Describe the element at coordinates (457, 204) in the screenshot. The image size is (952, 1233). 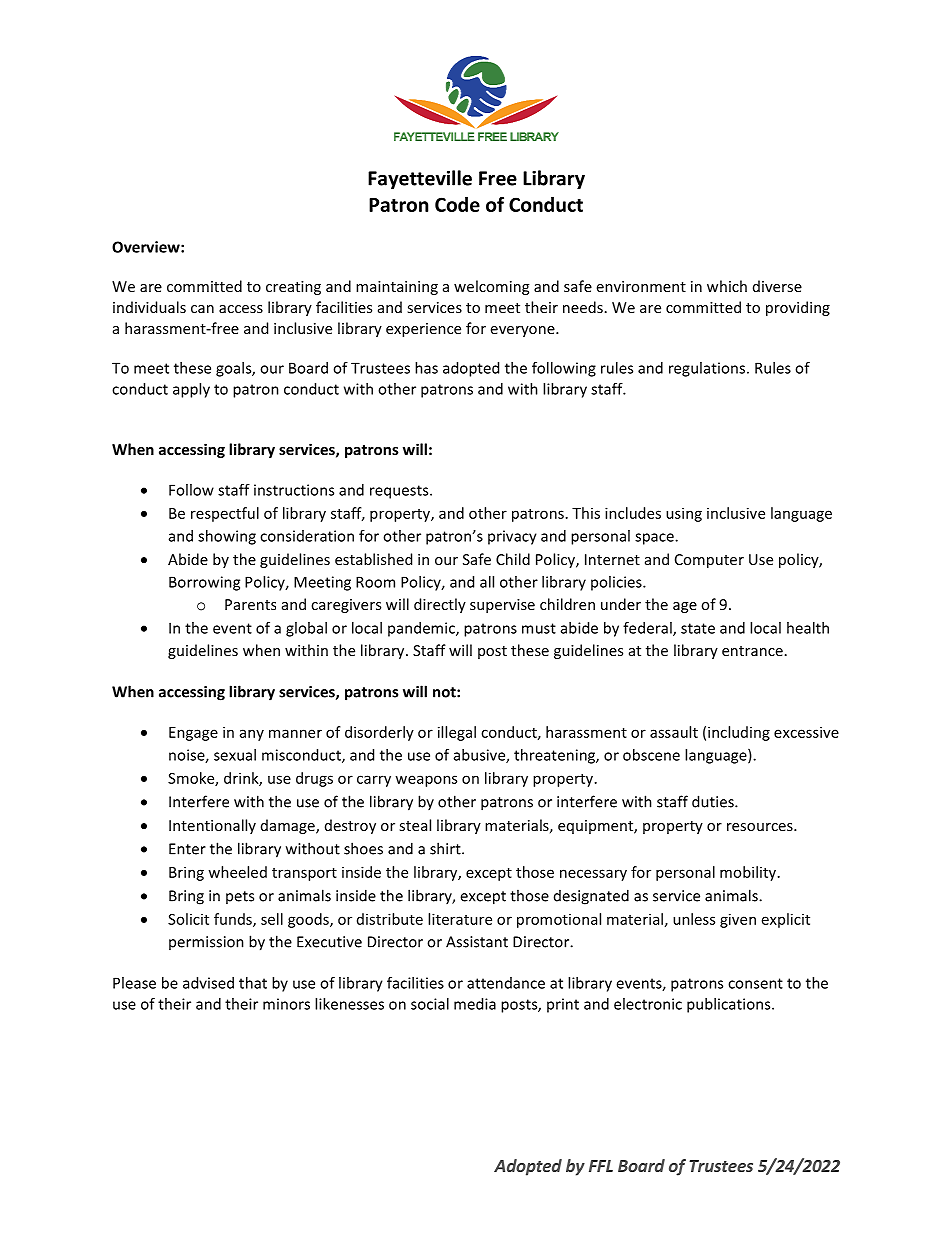
I see `Code` at that location.
